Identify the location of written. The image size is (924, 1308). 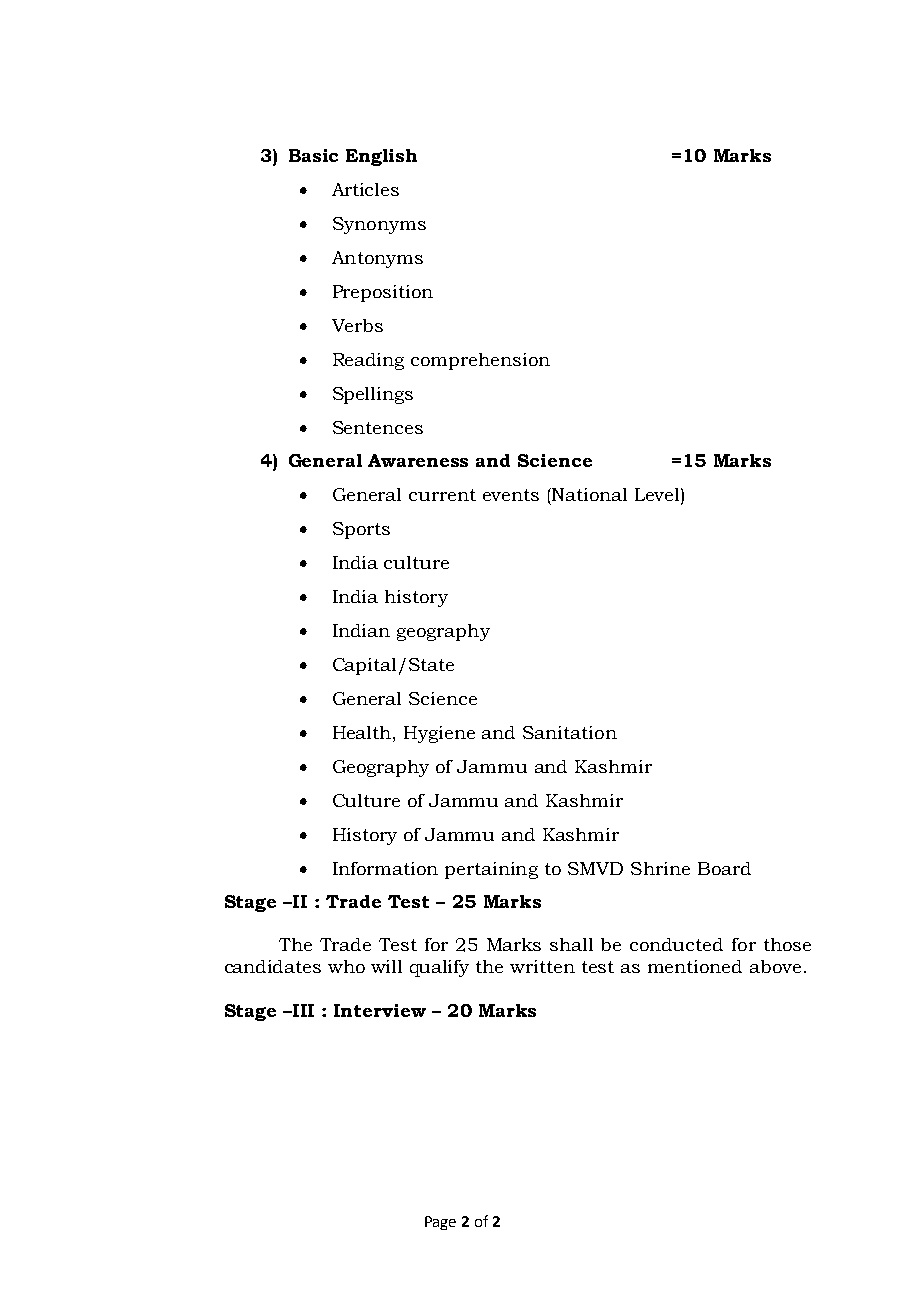
(542, 966).
